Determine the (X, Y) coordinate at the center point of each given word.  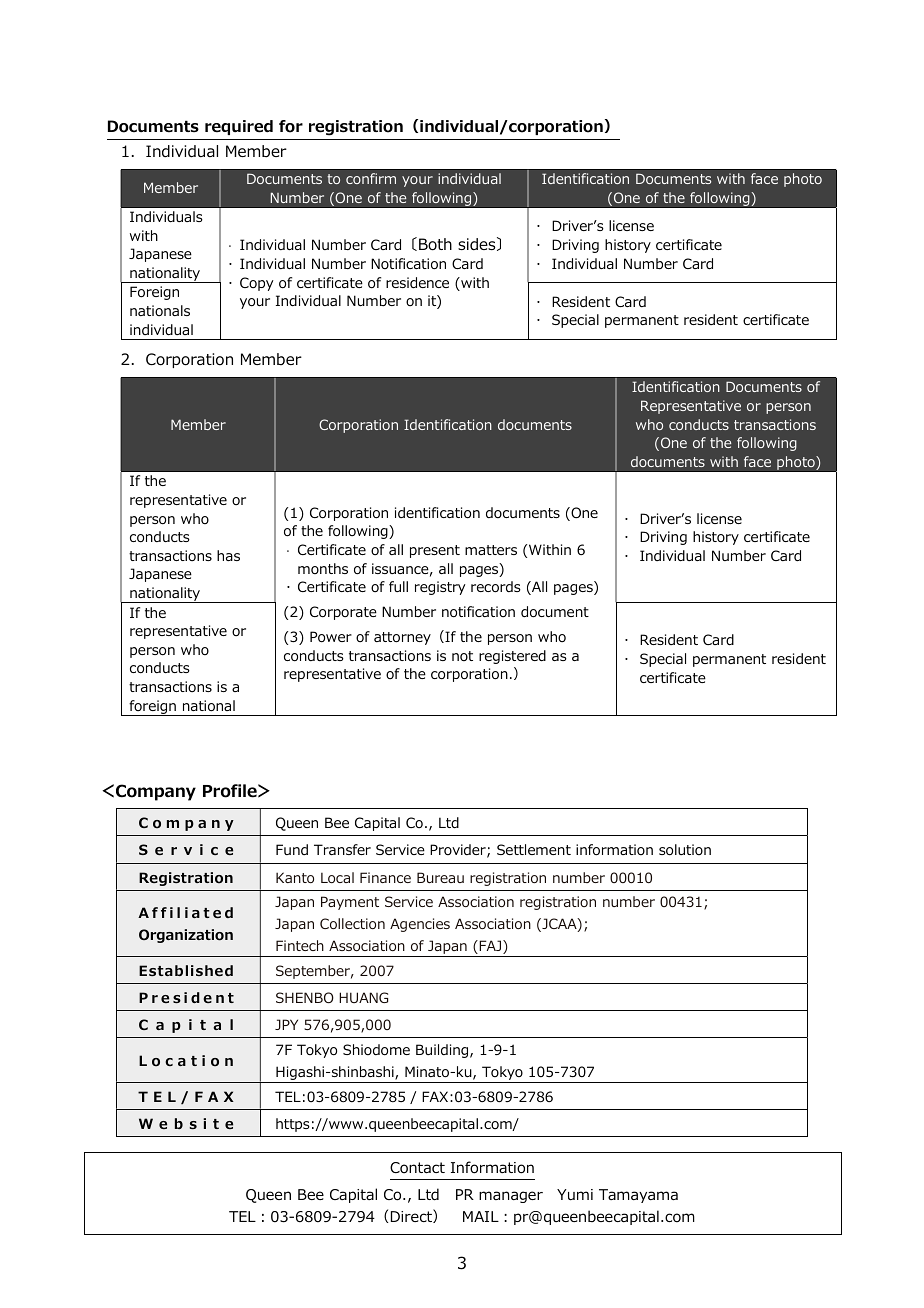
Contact (417, 1168)
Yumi (575, 1195)
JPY (286, 1024)
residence (417, 282)
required (239, 127)
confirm (371, 178)
